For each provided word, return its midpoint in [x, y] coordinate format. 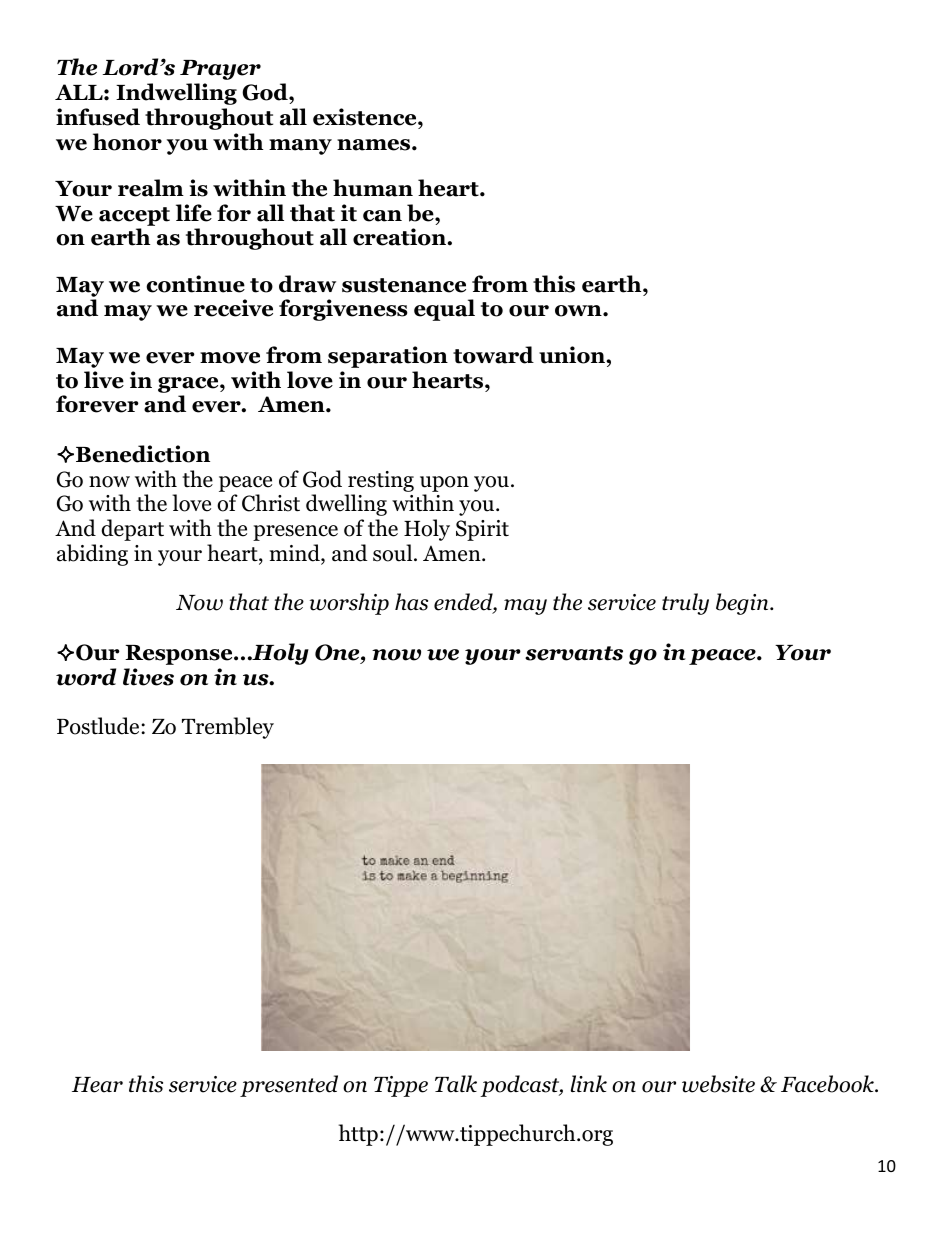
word [86, 677]
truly [685, 604]
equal [444, 310]
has [411, 602]
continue [195, 284]
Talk [456, 1084]
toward [493, 355]
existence [366, 117]
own [579, 311]
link [589, 1083]
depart [132, 530]
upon [444, 484]
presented [289, 1086]
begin [743, 604]
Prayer [220, 70]
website [718, 1084]
